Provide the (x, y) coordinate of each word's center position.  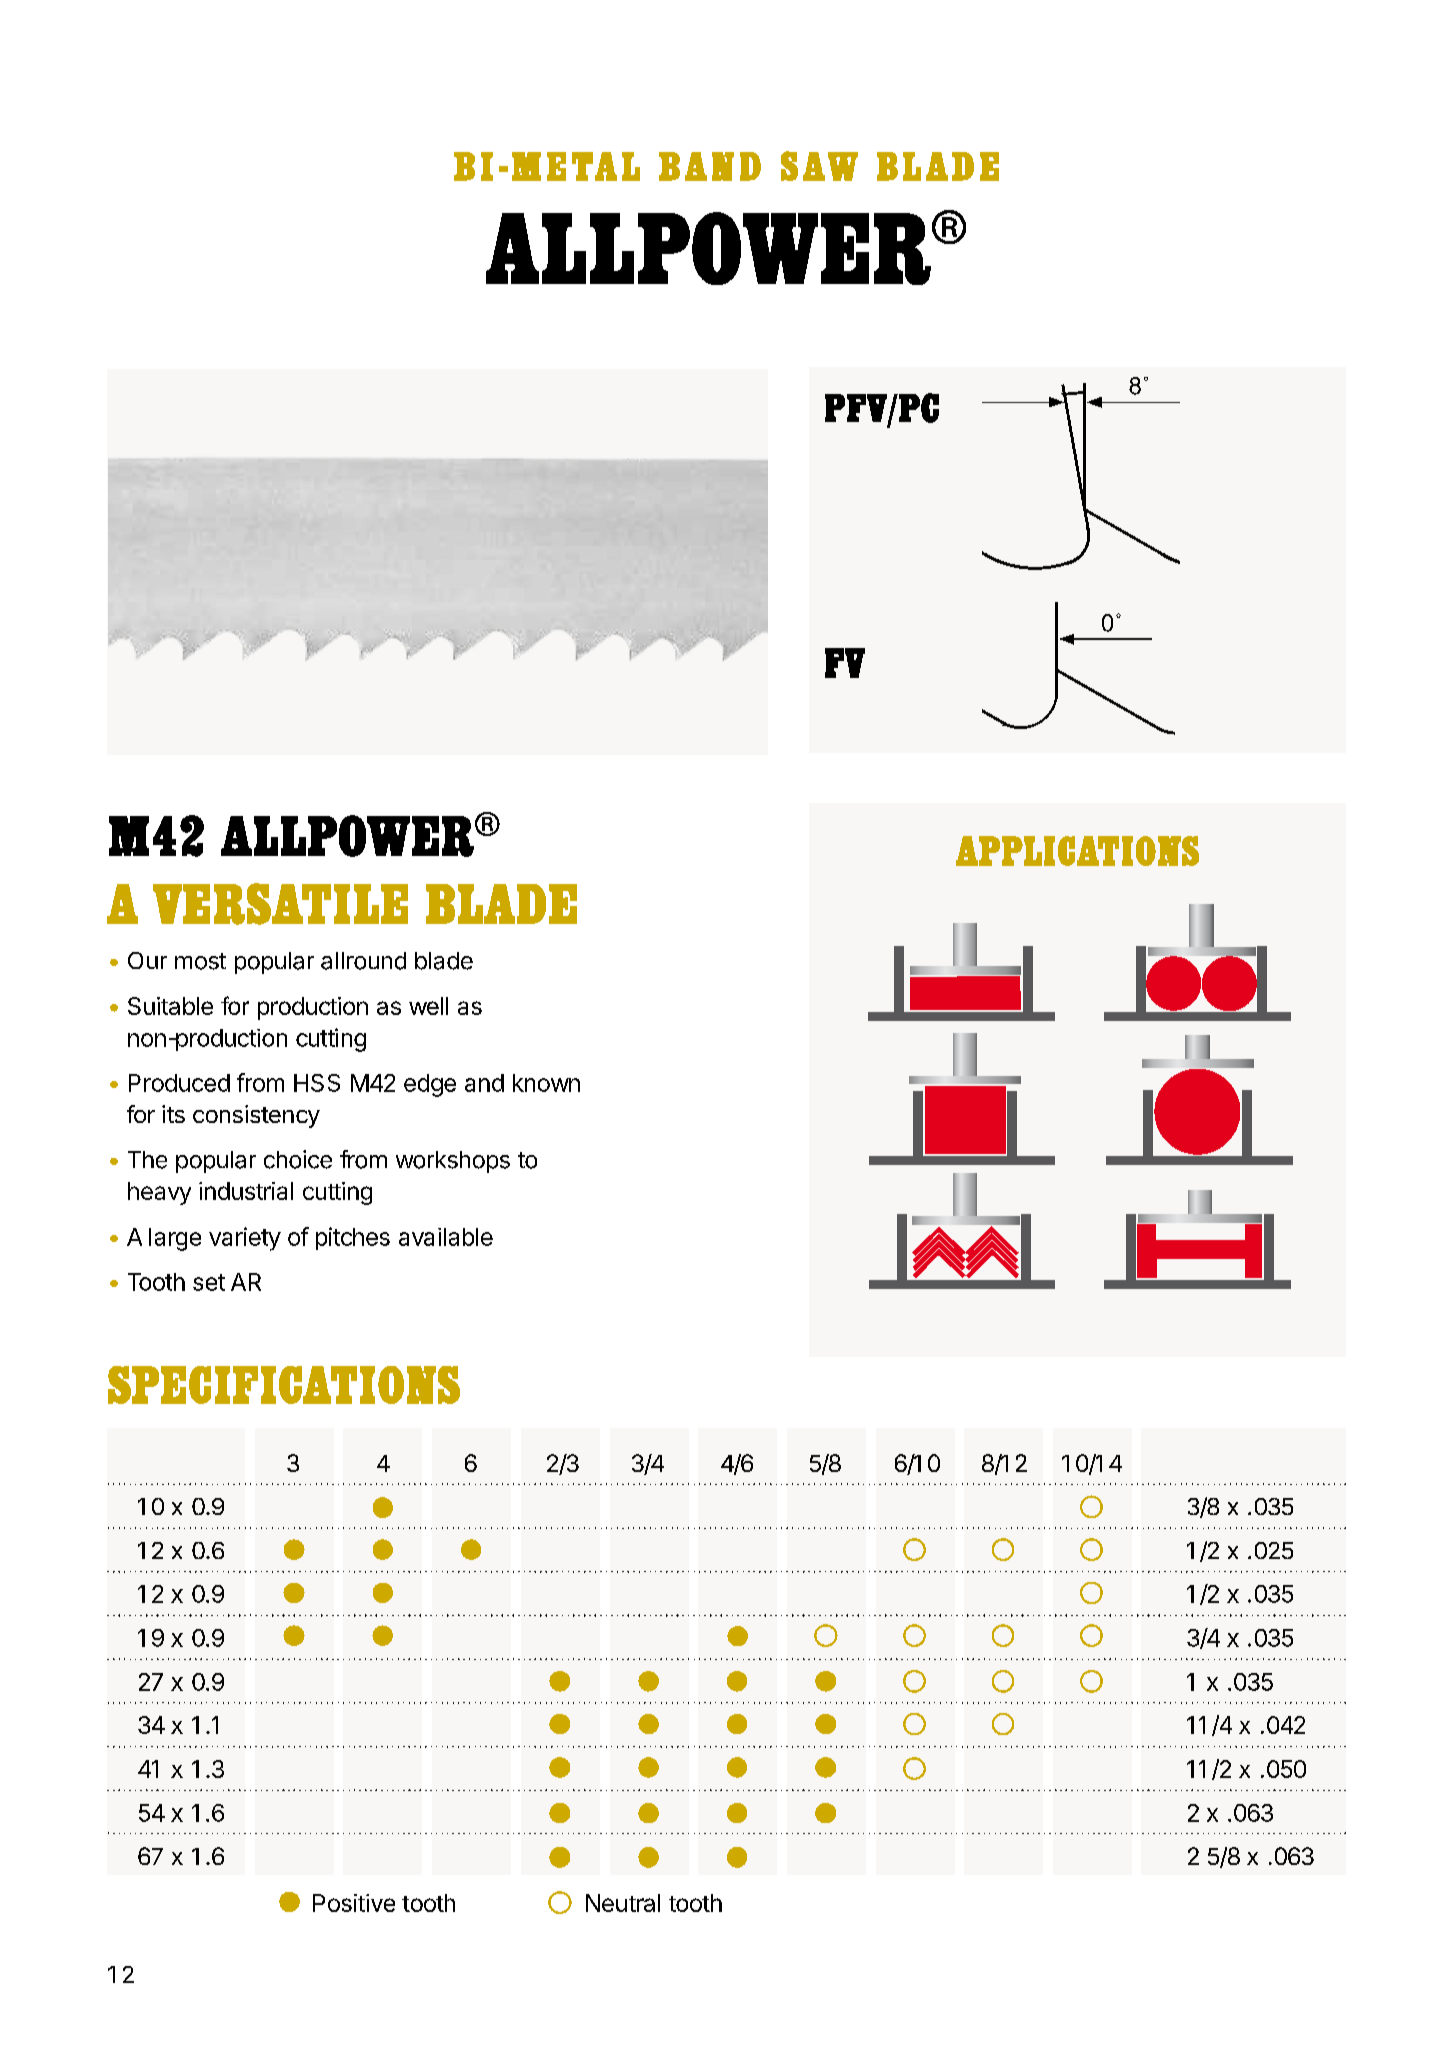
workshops (453, 1162)
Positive (354, 1903)
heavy (159, 1193)
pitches (353, 1238)
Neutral (623, 1903)
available (446, 1237)
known (546, 1083)
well (428, 1006)
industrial (246, 1191)
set (209, 1282)
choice (298, 1159)
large (175, 1239)
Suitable (170, 1006)
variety (245, 1239)
